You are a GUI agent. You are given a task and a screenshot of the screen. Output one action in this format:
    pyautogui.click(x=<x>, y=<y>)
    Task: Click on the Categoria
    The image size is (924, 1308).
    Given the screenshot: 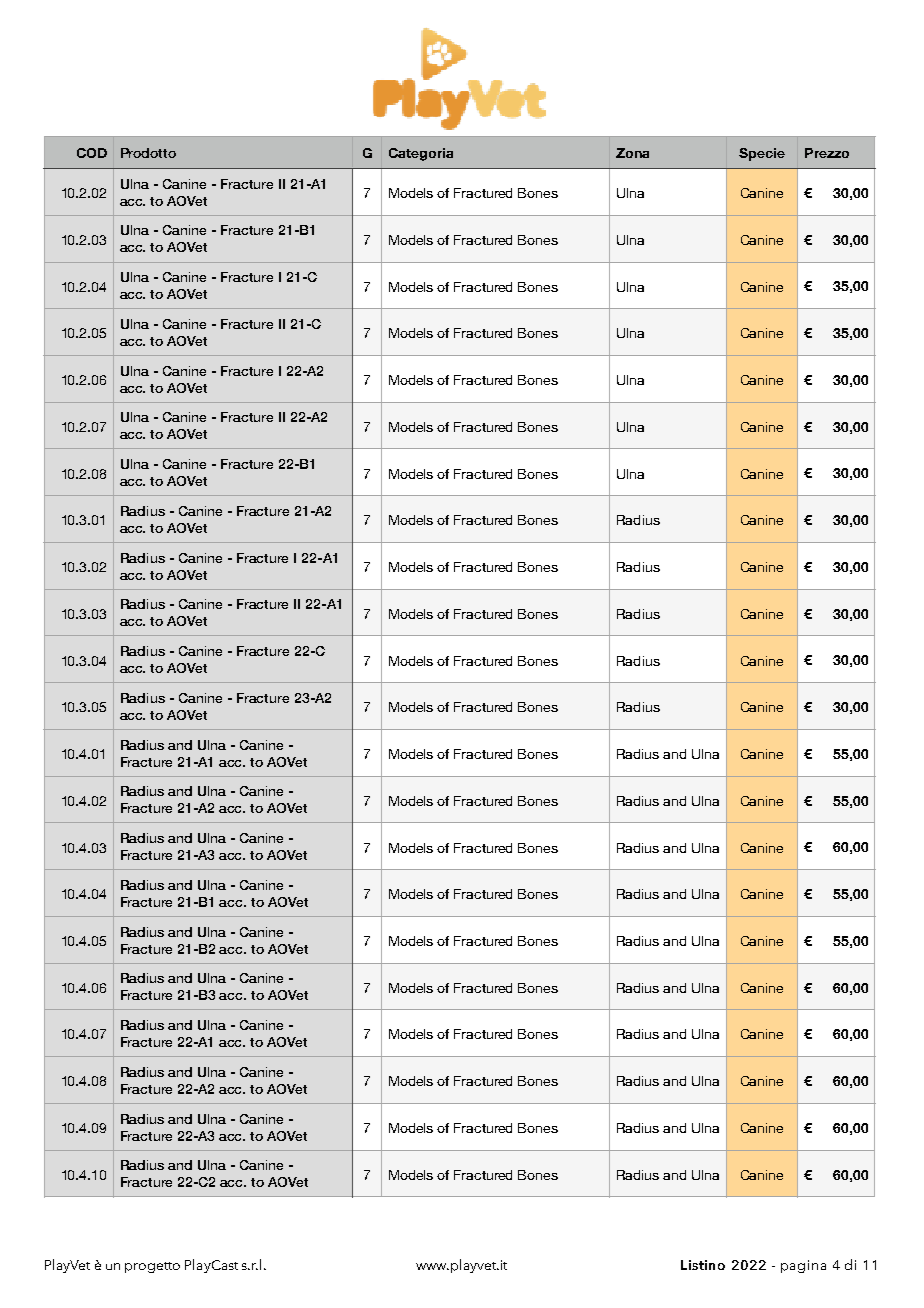 What is the action you would take?
    pyautogui.click(x=421, y=154)
